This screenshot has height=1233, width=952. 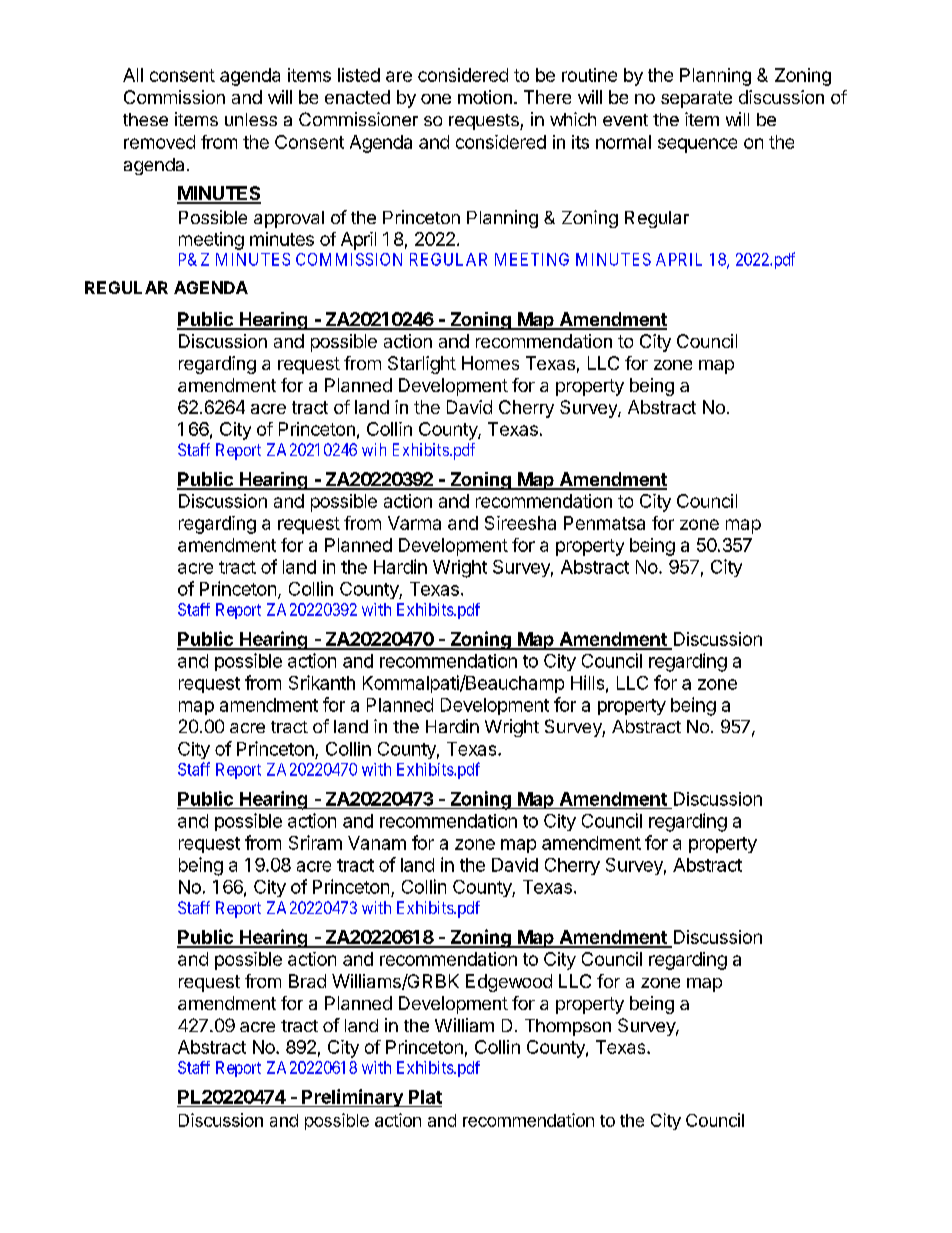 What do you see at coordinates (251, 119) in the screenshot?
I see `unless` at bounding box center [251, 119].
